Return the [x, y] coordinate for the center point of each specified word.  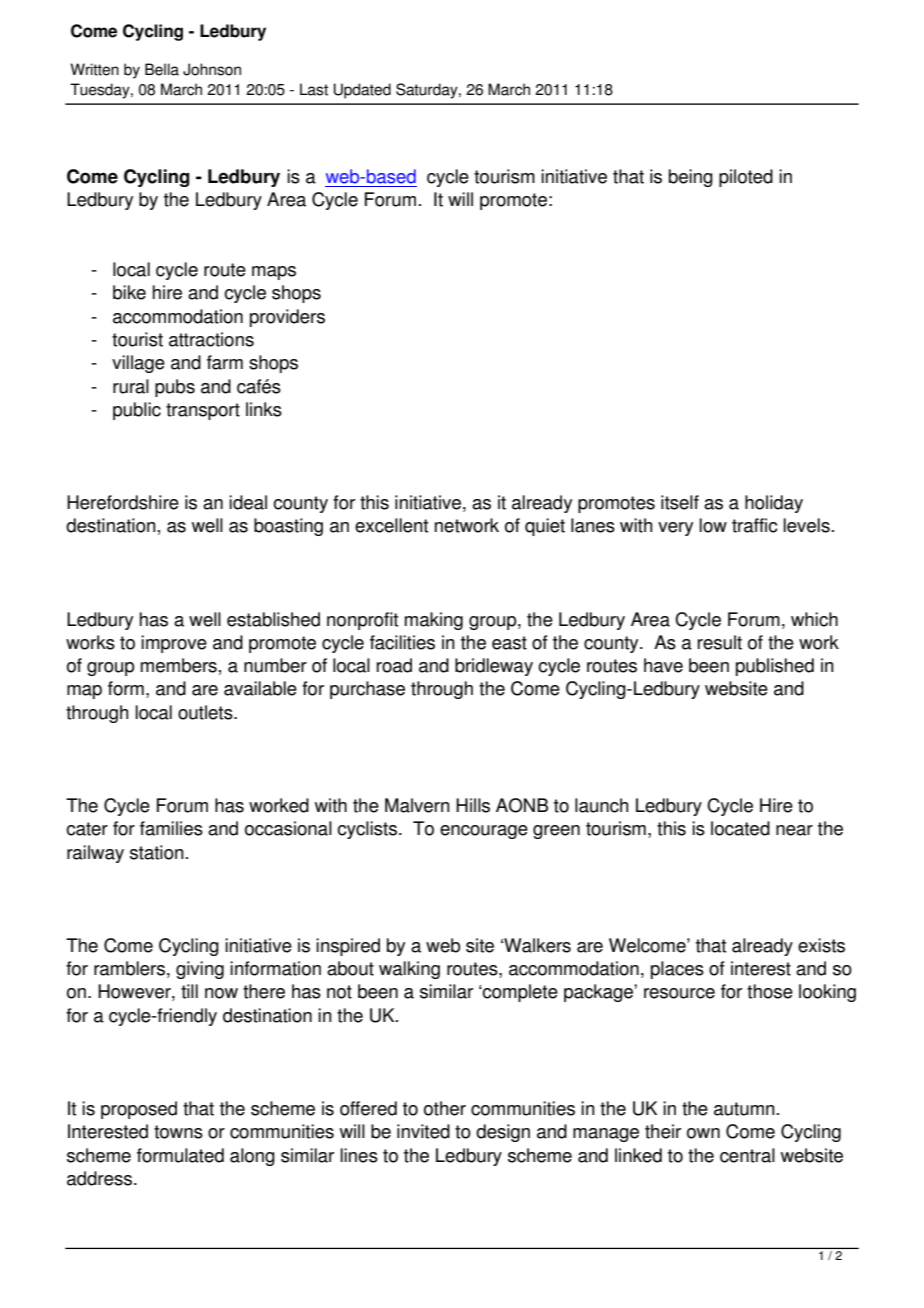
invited [423, 1131]
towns [178, 1132]
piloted [746, 178]
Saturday [428, 91]
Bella [162, 69]
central [747, 1155]
